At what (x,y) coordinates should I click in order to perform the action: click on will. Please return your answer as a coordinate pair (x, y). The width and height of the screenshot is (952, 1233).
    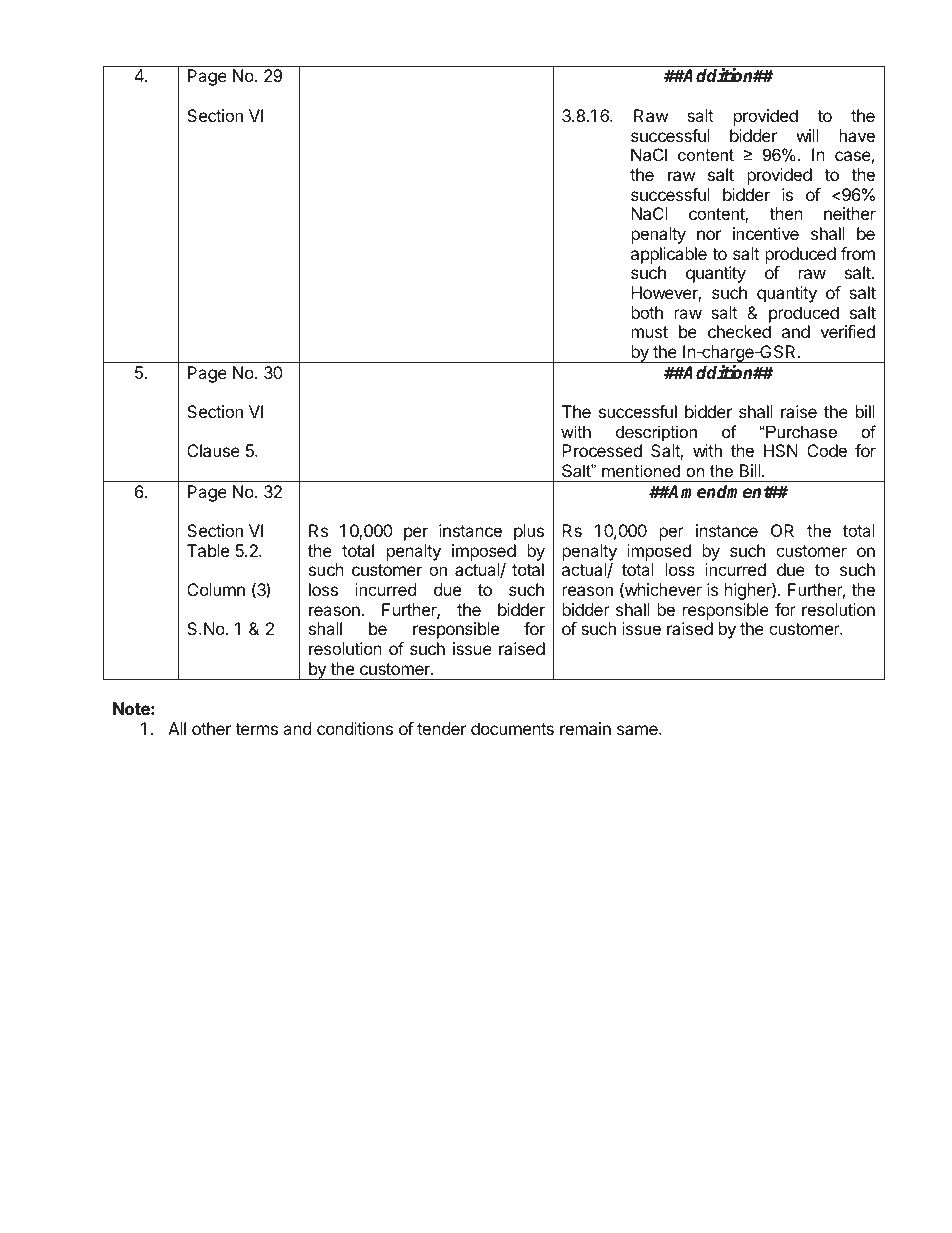
    Looking at the image, I should click on (807, 135).
